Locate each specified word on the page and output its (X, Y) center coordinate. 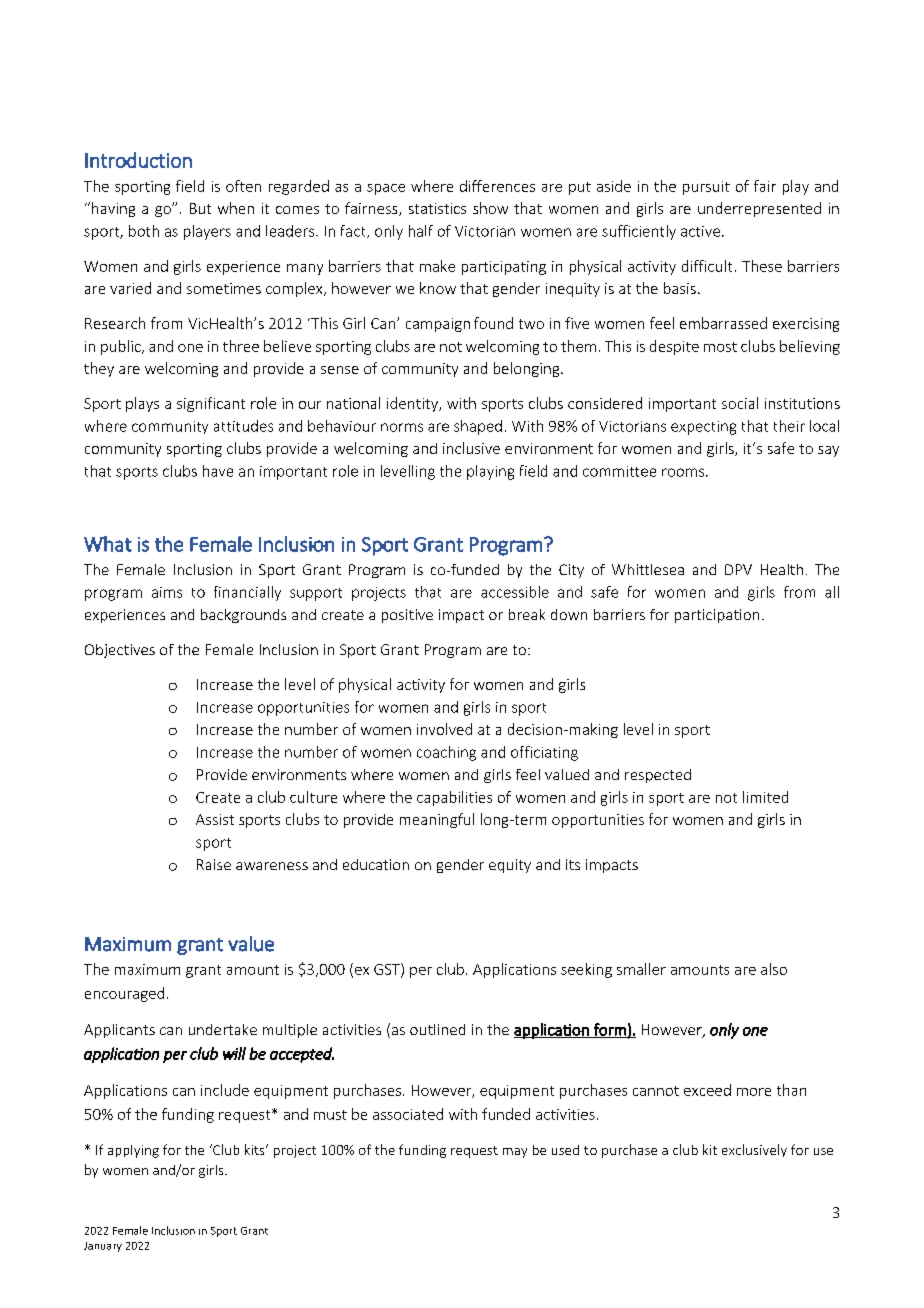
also (774, 969)
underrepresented (759, 209)
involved (444, 729)
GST (388, 970)
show (490, 208)
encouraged (124, 994)
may (515, 1153)
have (218, 471)
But (200, 208)
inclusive (471, 448)
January (103, 1247)
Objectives (120, 651)
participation (717, 616)
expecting (703, 428)
